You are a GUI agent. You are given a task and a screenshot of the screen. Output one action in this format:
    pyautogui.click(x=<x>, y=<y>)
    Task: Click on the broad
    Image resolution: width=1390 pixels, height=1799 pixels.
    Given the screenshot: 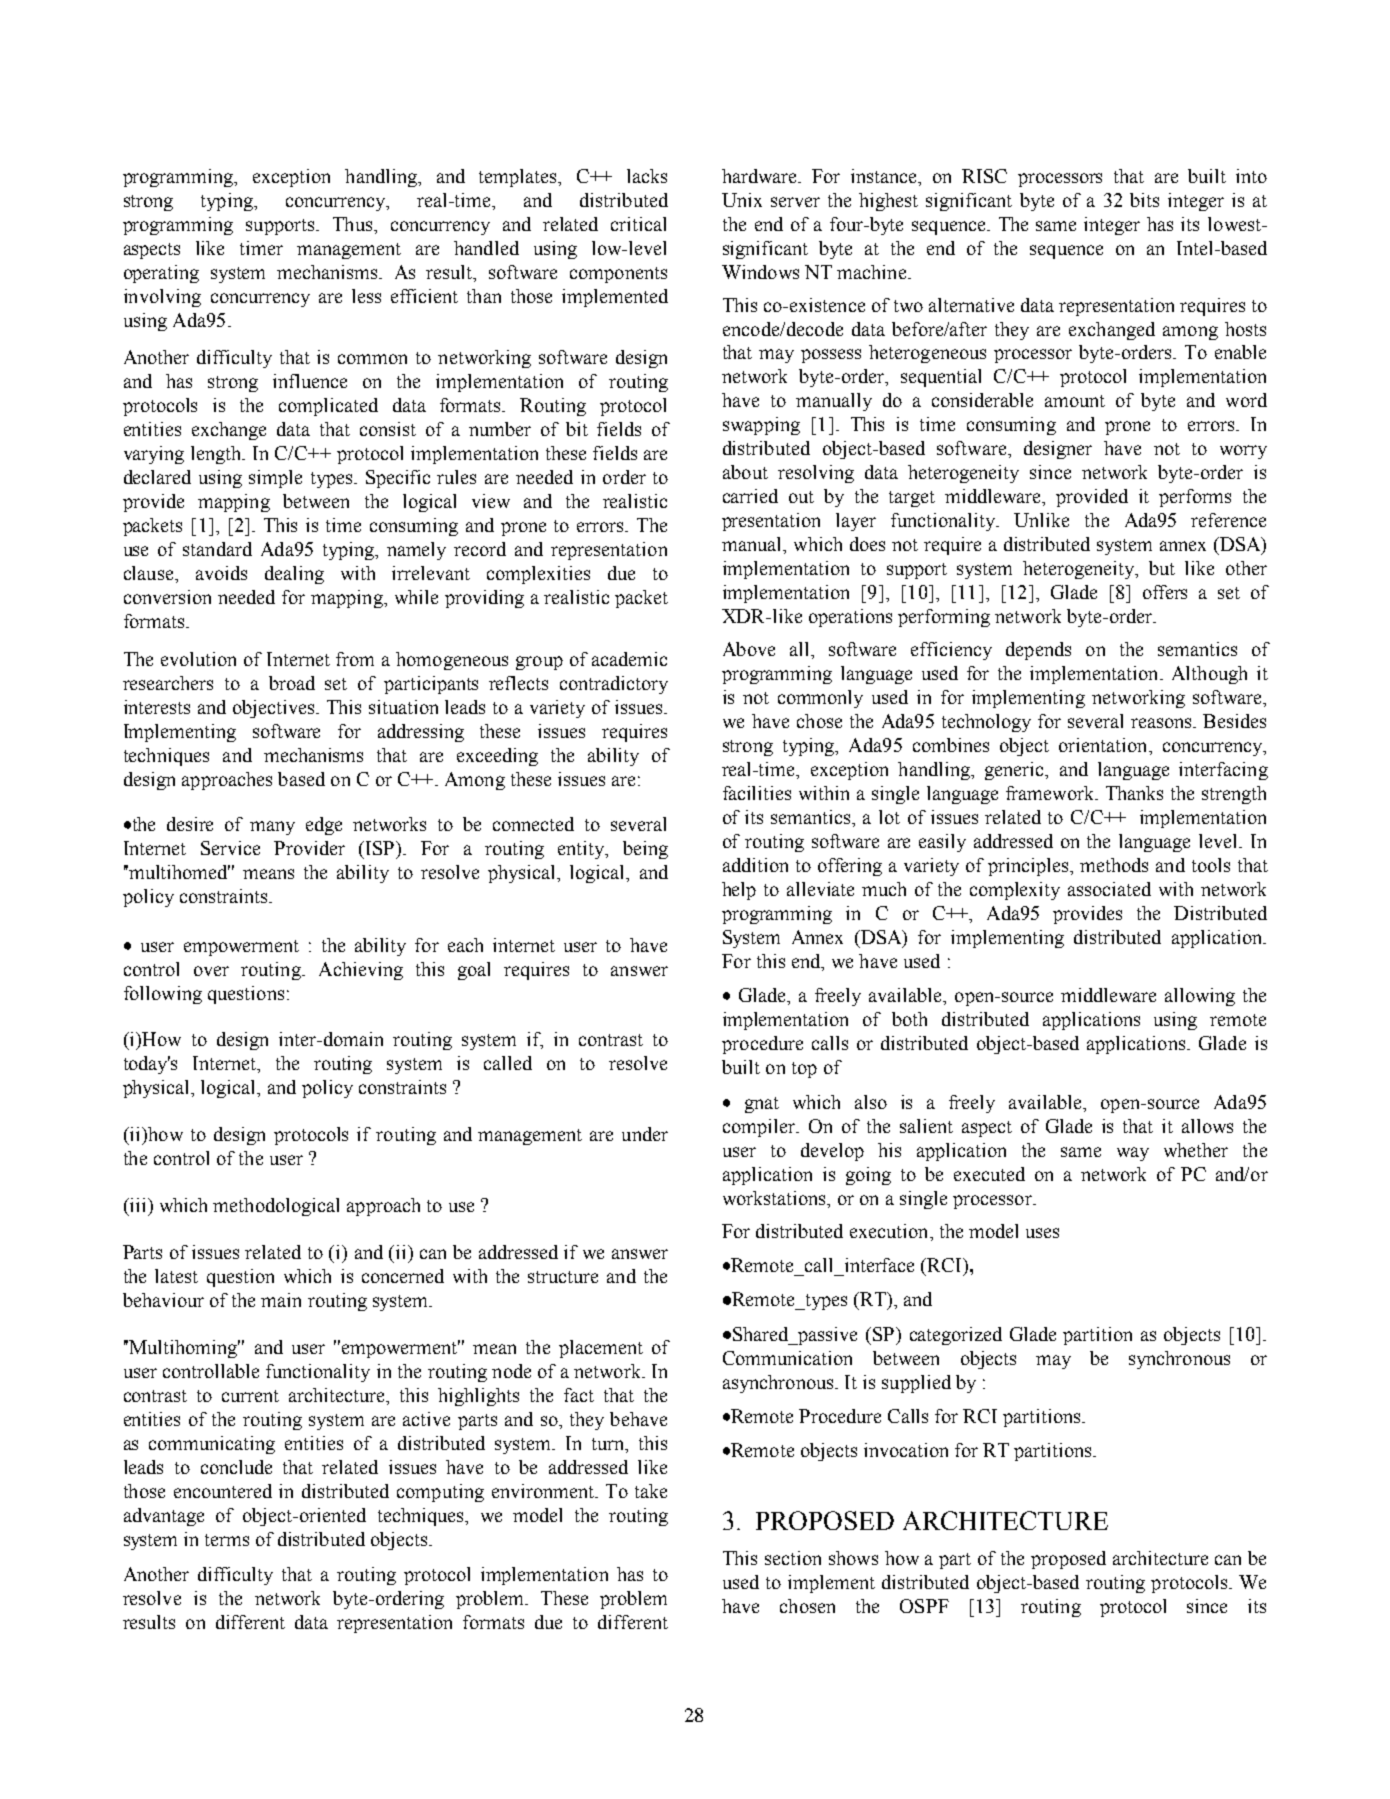 What is the action you would take?
    pyautogui.click(x=292, y=683)
